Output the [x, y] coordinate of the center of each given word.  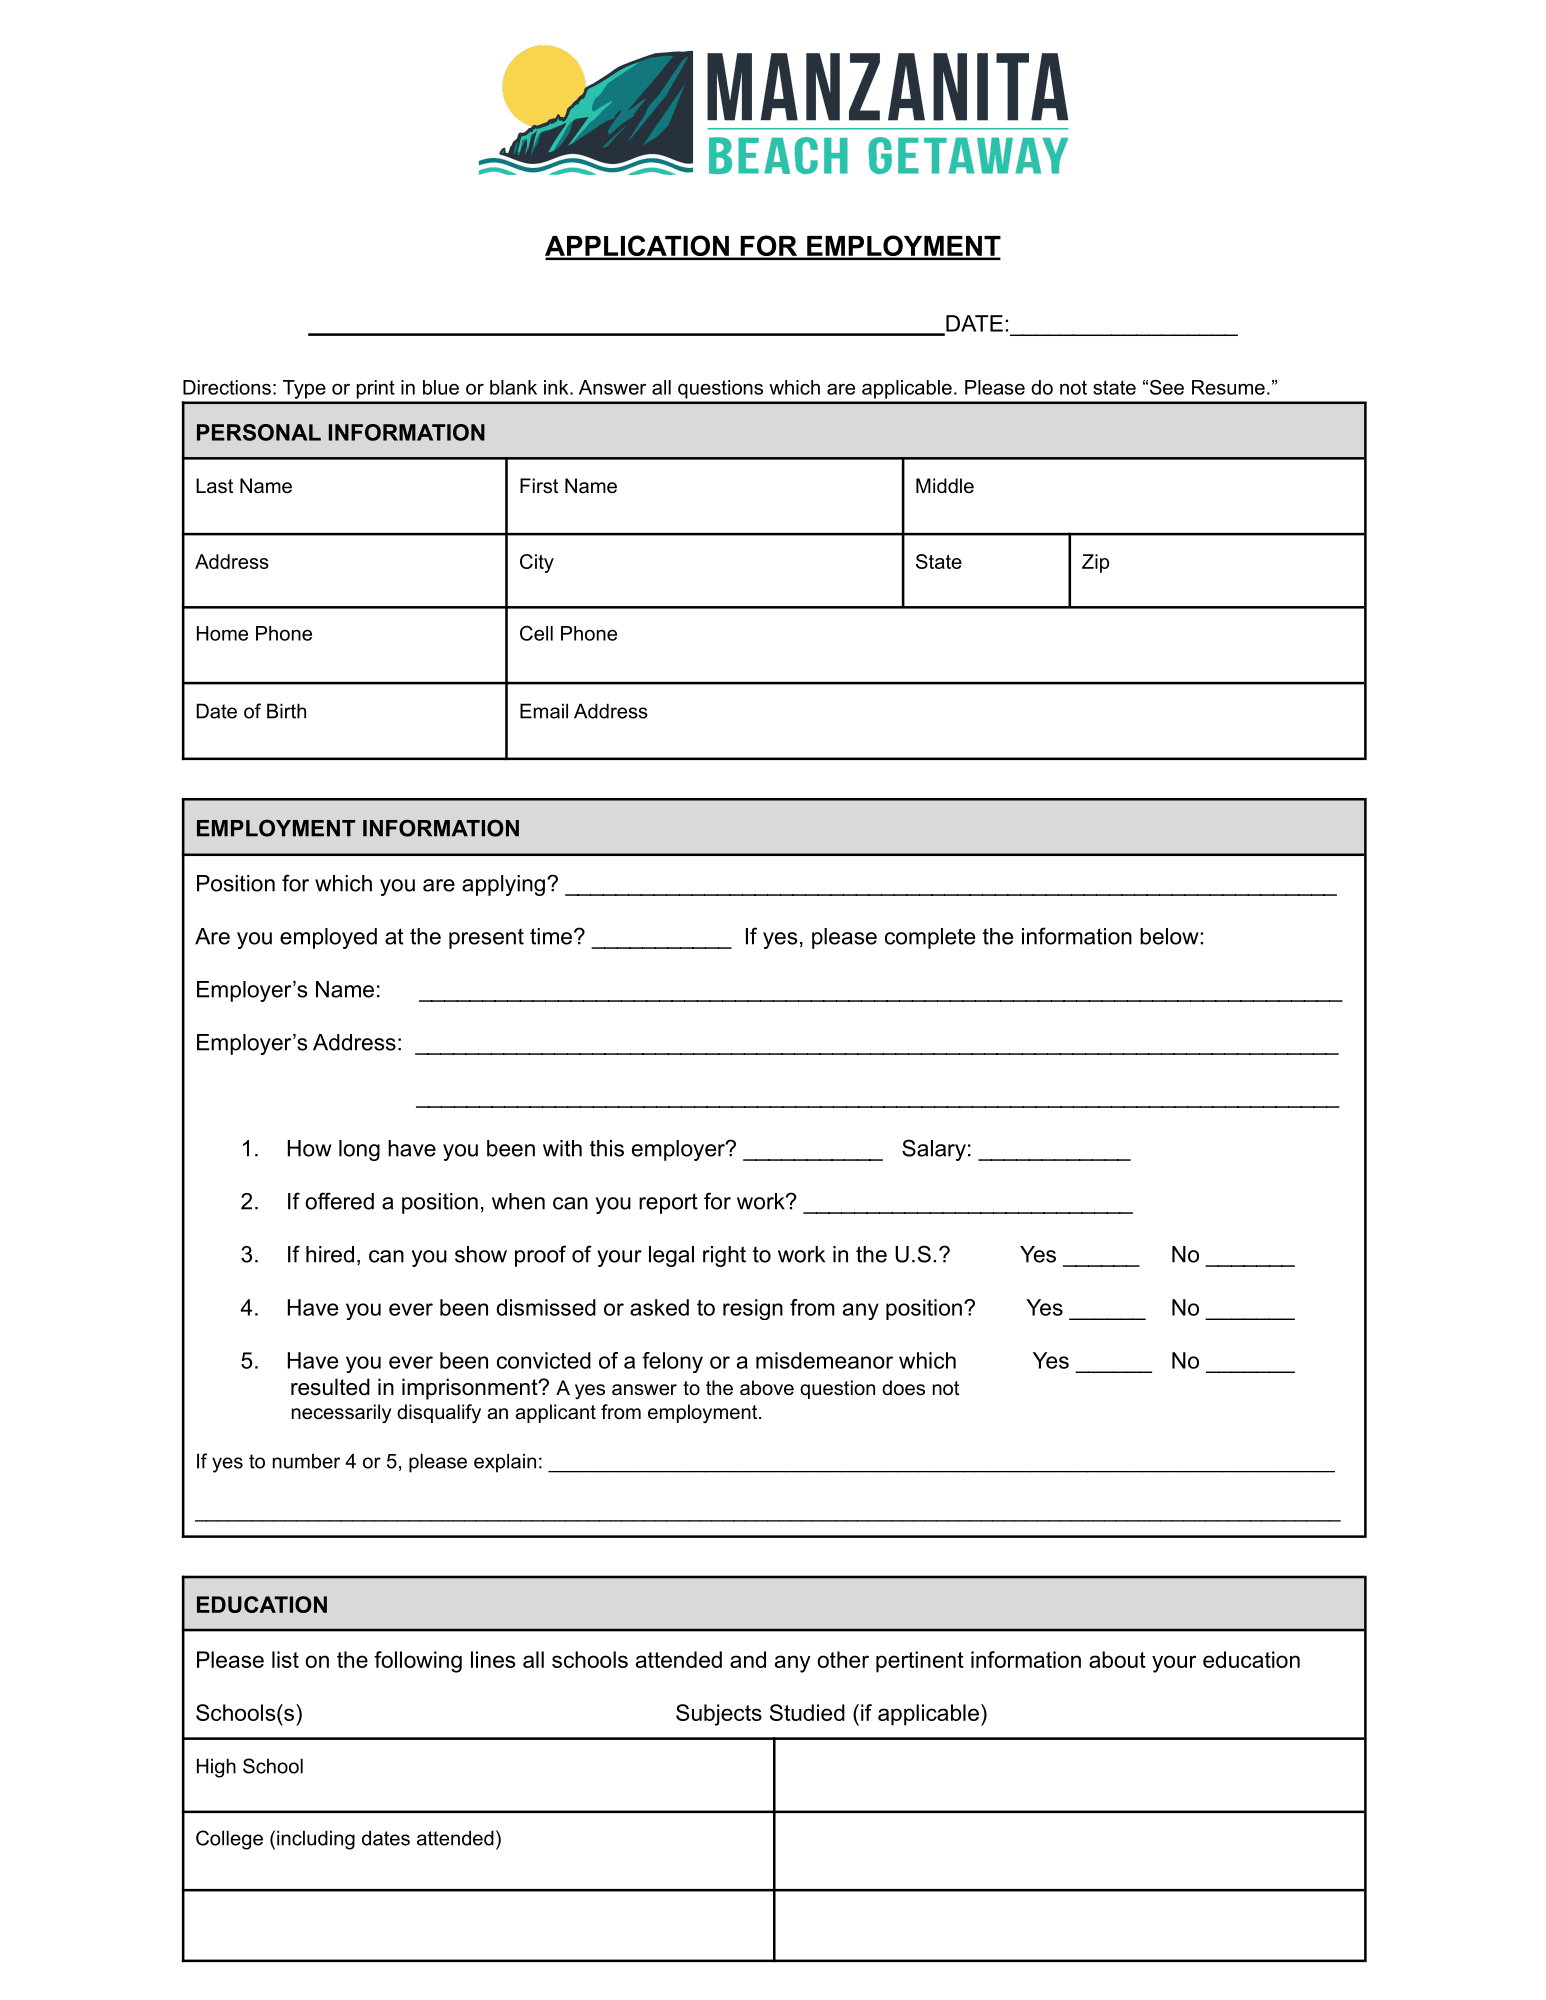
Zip [1095, 563]
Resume [1228, 387]
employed [328, 938]
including [316, 1840]
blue [441, 387]
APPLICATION [638, 247]
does [903, 1388]
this [607, 1148]
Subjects [719, 1715]
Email [544, 711]
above [767, 1388]
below [1169, 936]
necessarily [341, 1413]
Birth [286, 711]
